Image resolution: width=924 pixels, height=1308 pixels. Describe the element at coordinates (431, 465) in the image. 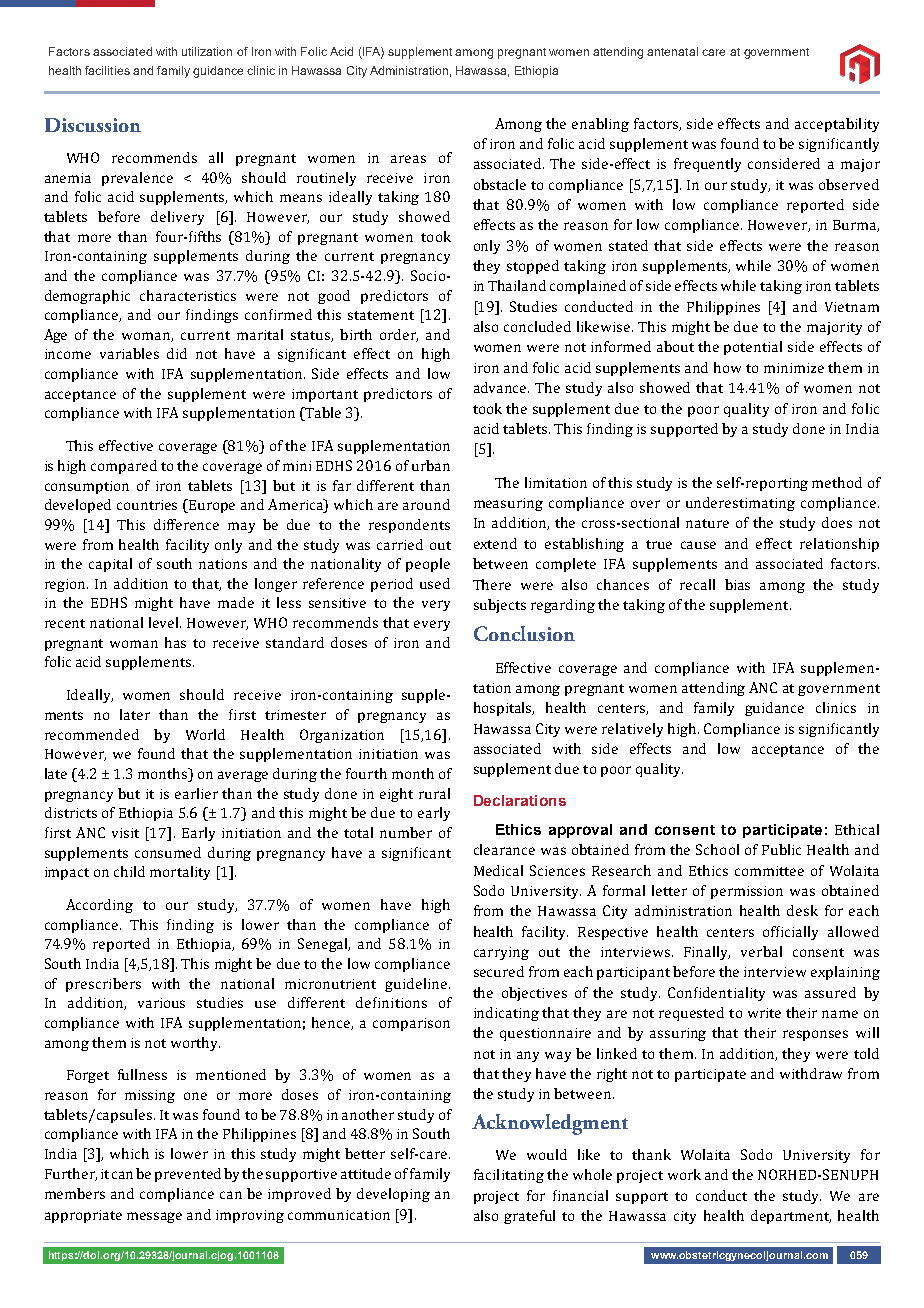

I see `urban` at that location.
